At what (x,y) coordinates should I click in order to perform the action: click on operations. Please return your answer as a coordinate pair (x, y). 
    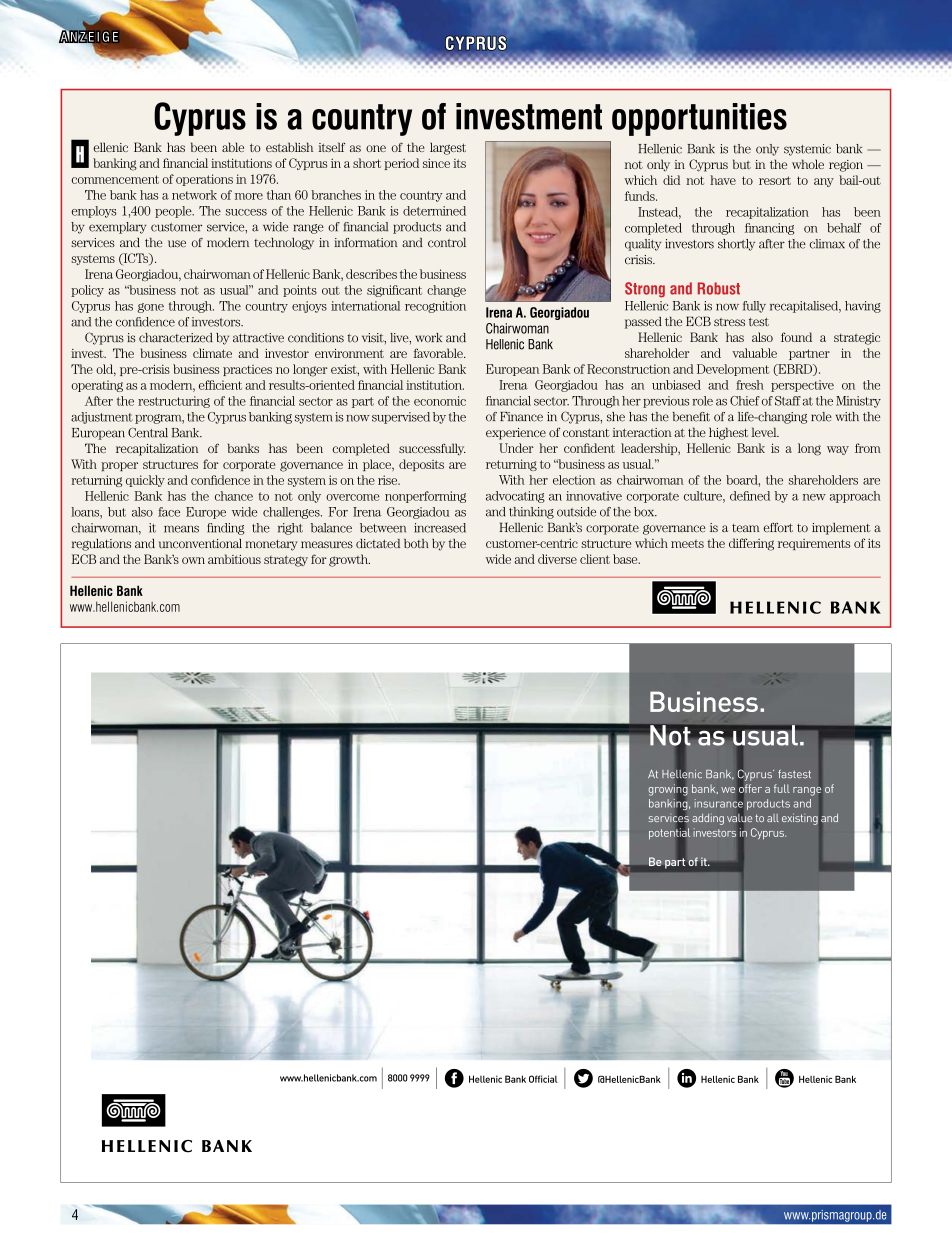
    Looking at the image, I should click on (204, 180).
